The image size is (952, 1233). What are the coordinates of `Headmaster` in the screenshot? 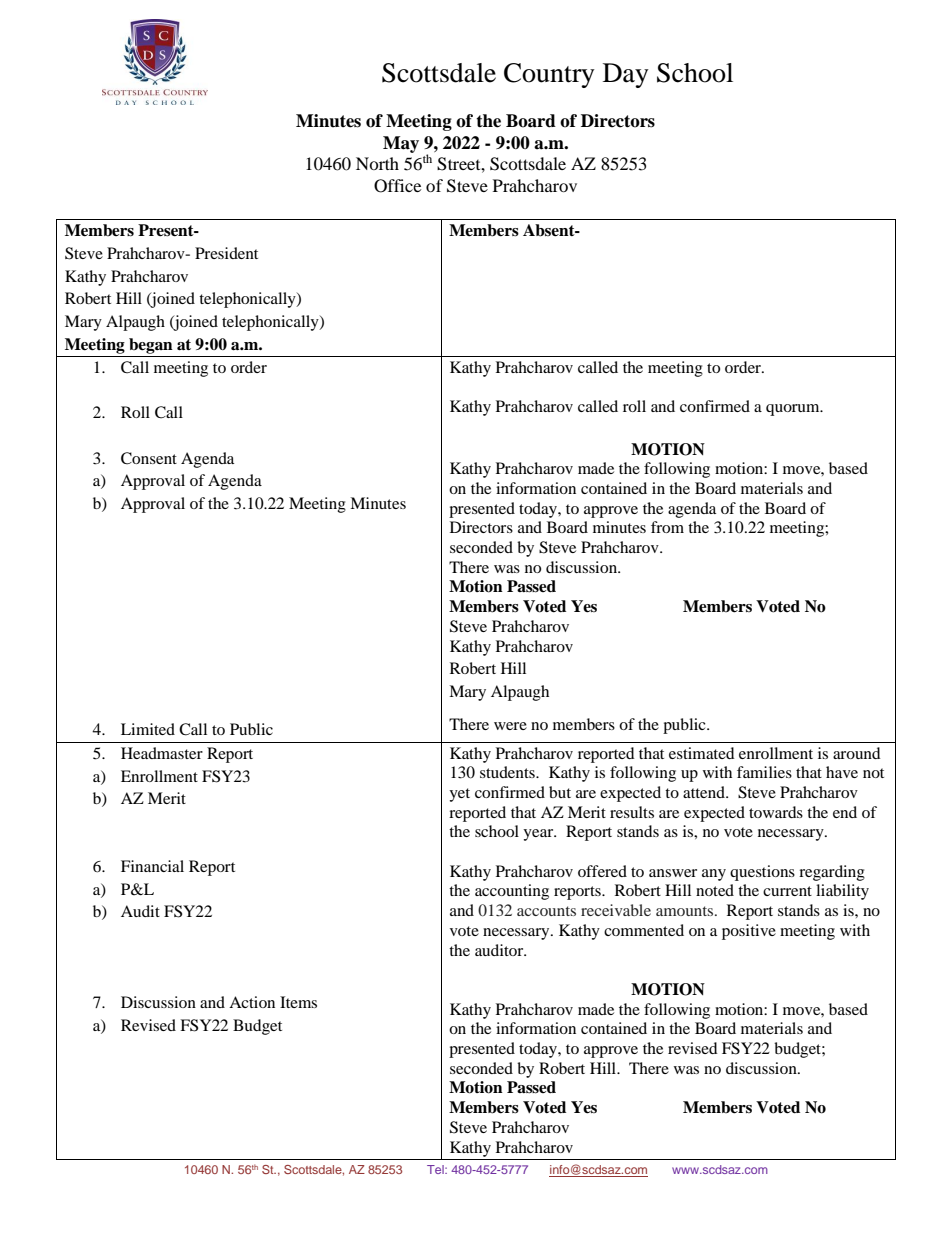 It's located at (162, 753).
